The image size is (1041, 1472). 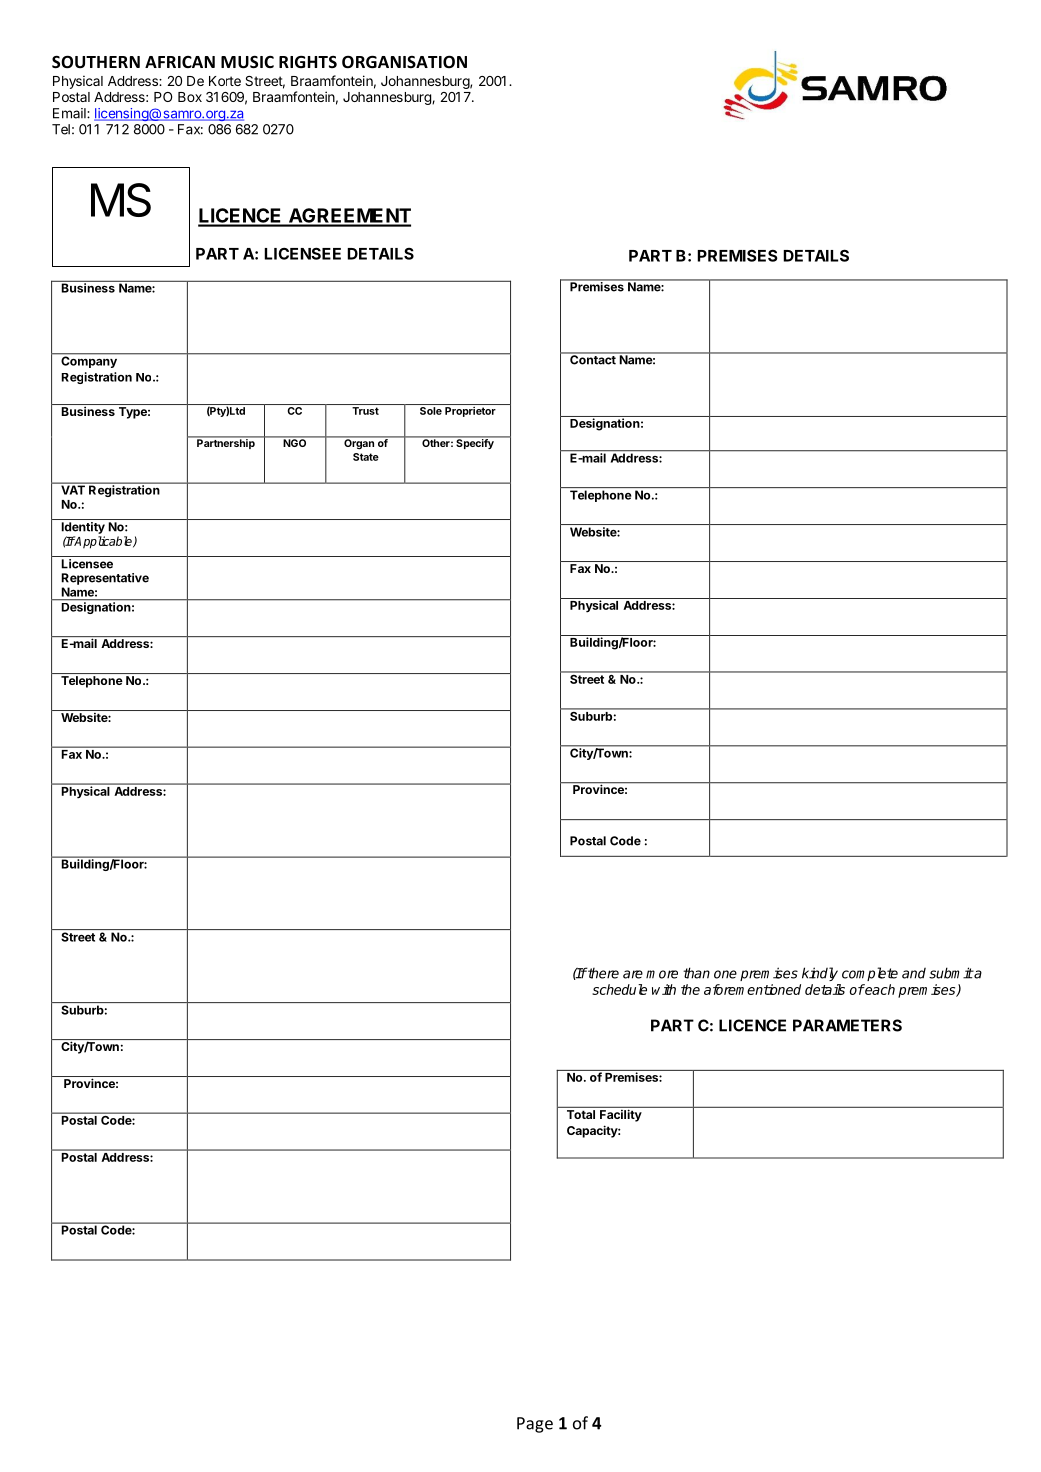 What do you see at coordinates (752, 989) in the screenshot?
I see `aforementioned` at bounding box center [752, 989].
